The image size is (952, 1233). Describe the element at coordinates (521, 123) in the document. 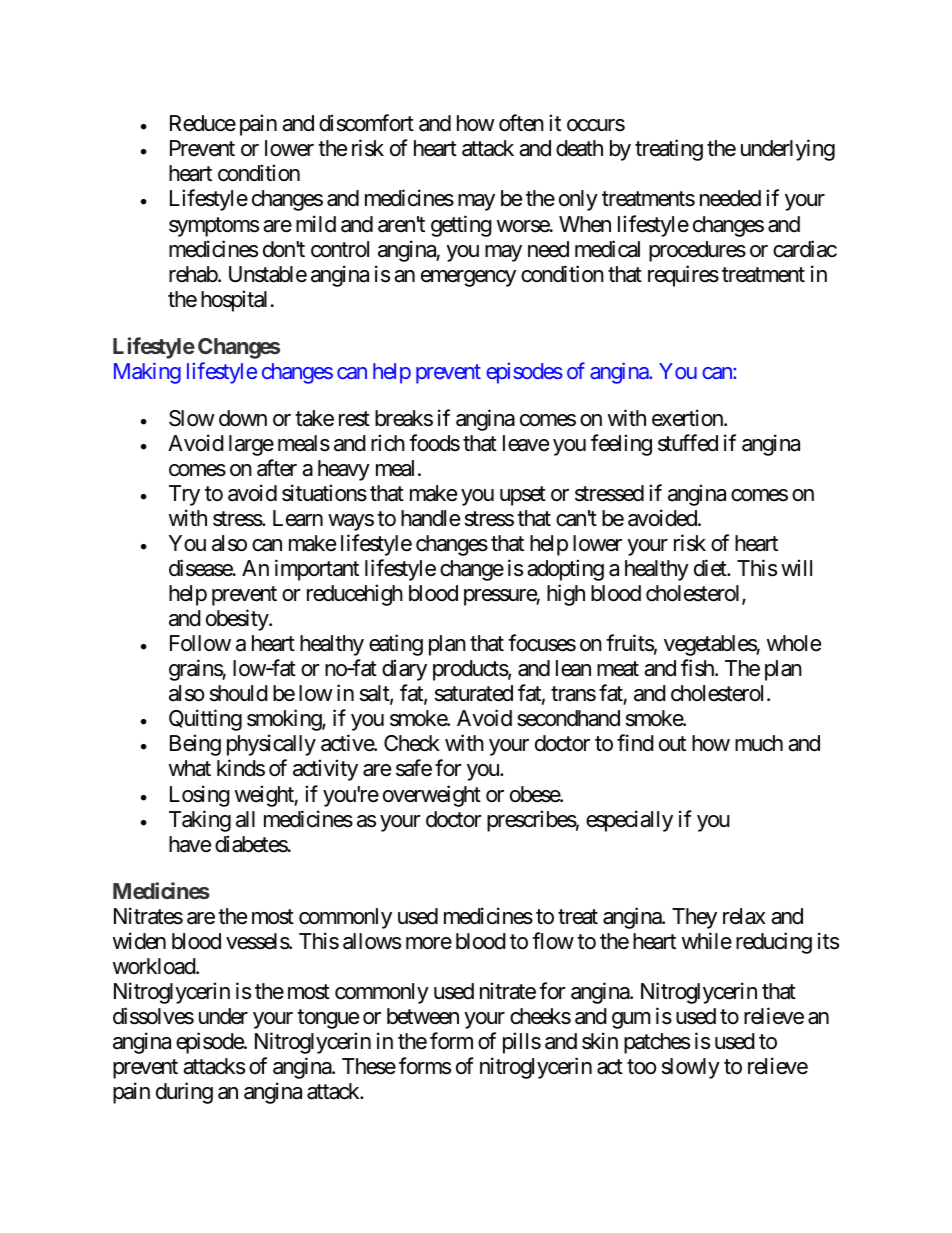

I see `often` at that location.
